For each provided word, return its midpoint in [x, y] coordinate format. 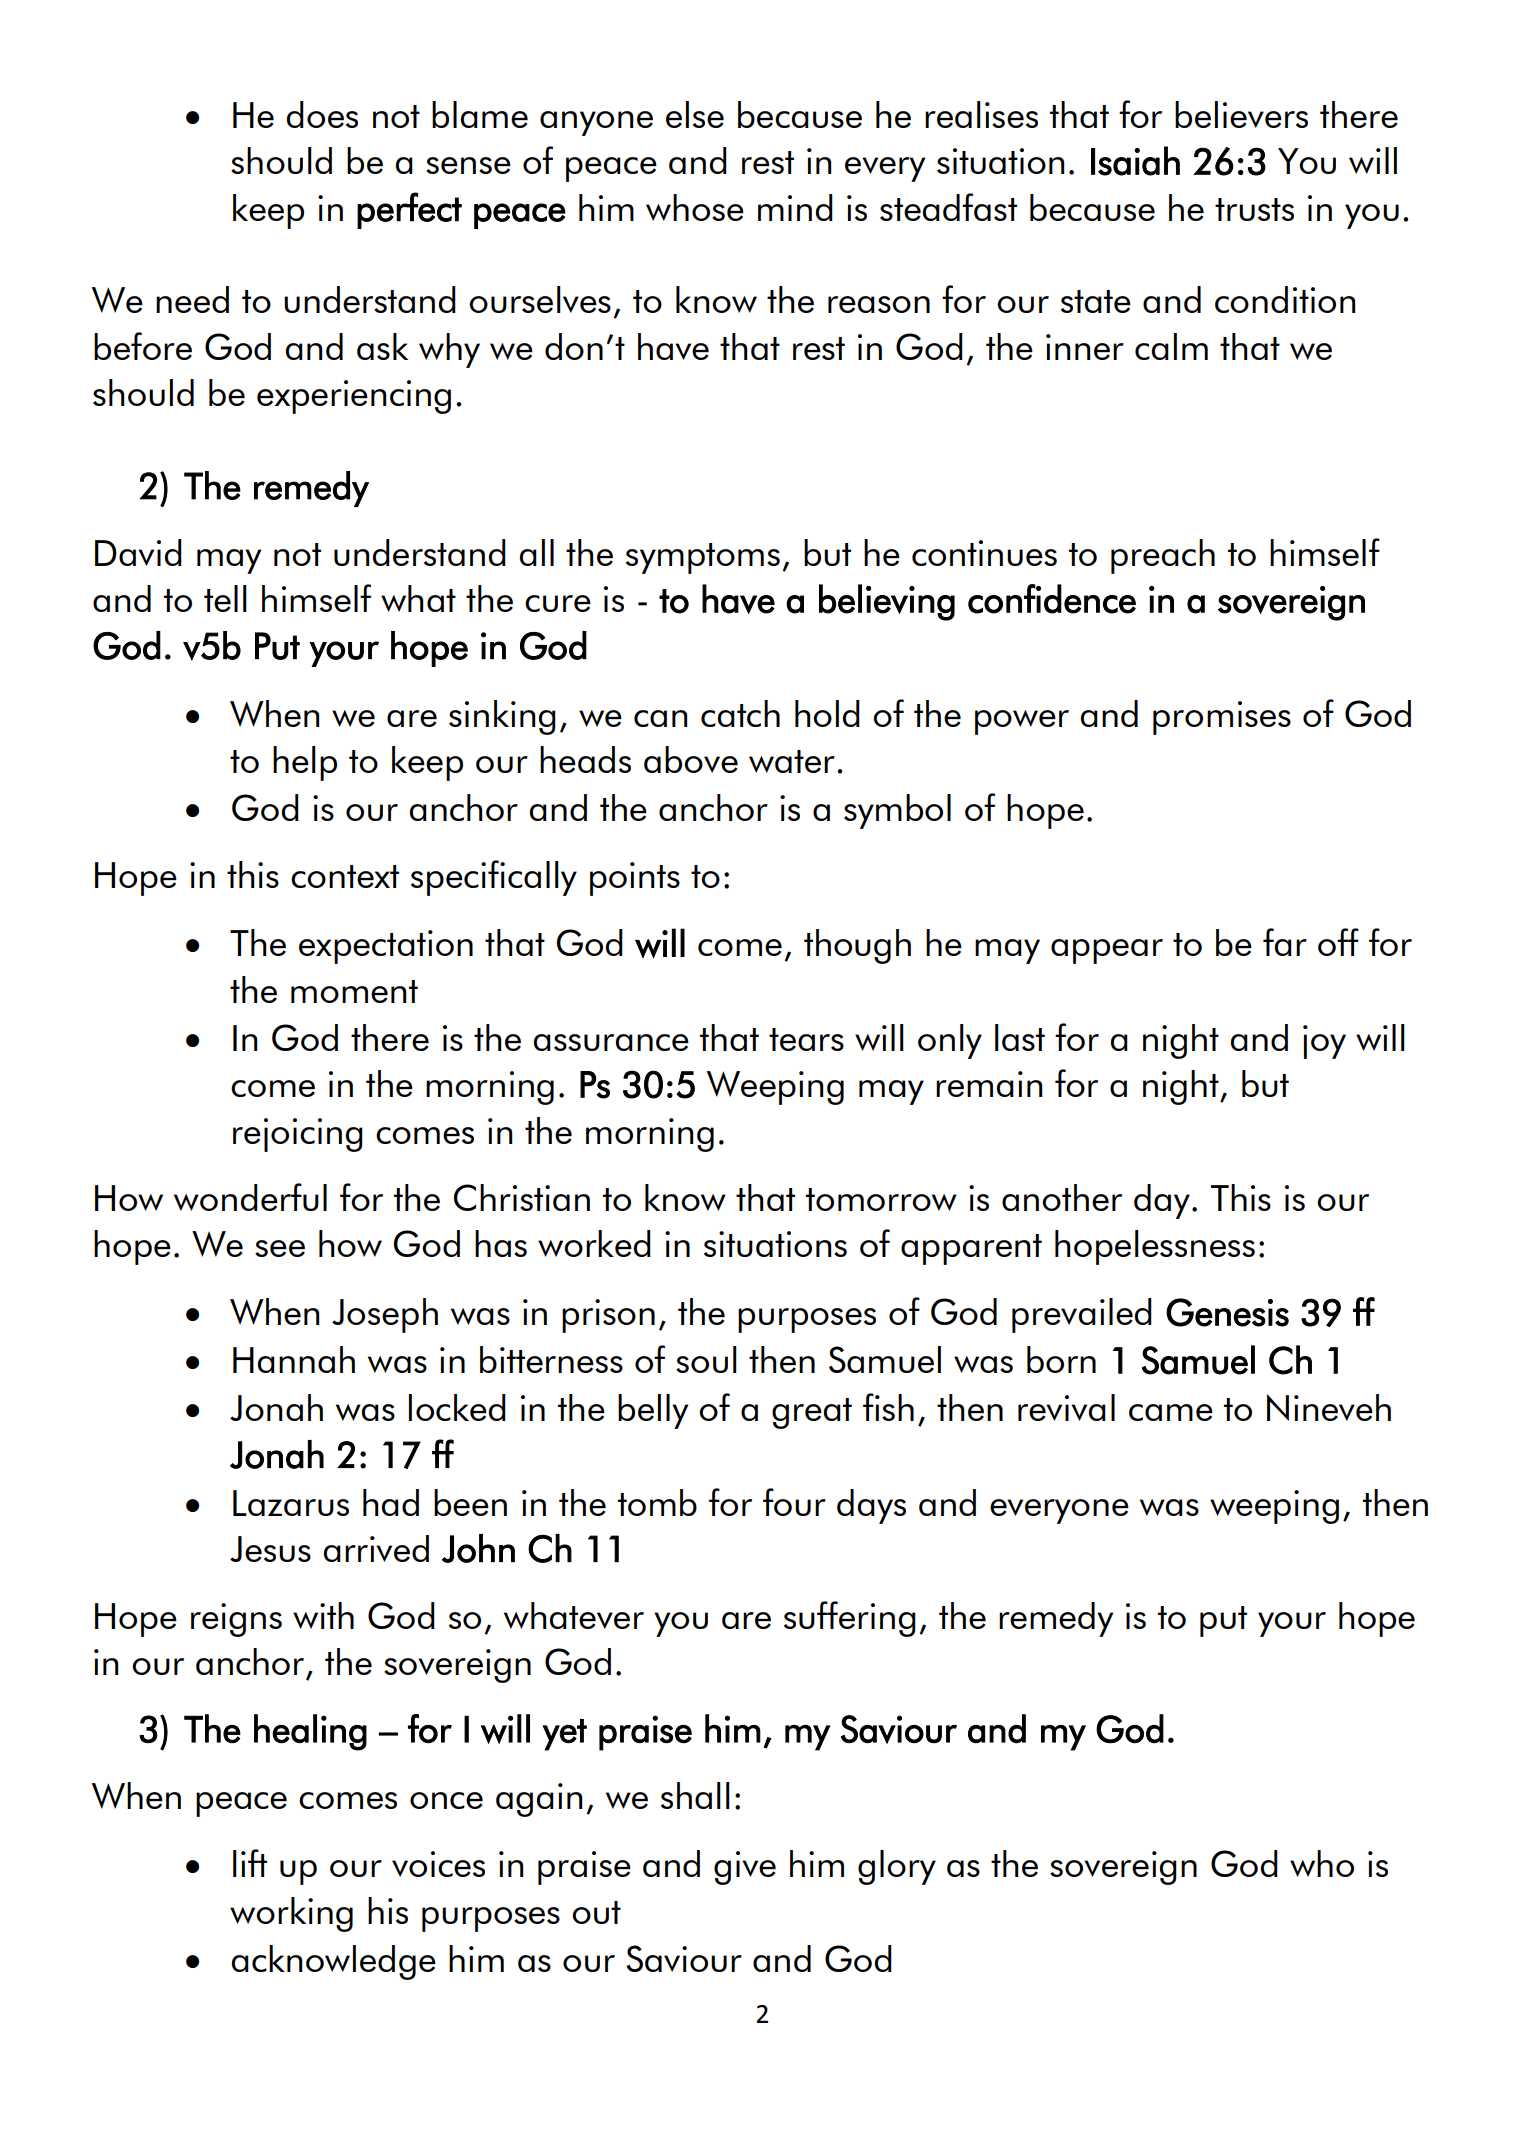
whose [695, 207]
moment [354, 991]
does [322, 114]
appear [1107, 951]
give [745, 1868]
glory [897, 1867]
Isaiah [1135, 161]
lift [250, 1863]
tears [806, 1039]
